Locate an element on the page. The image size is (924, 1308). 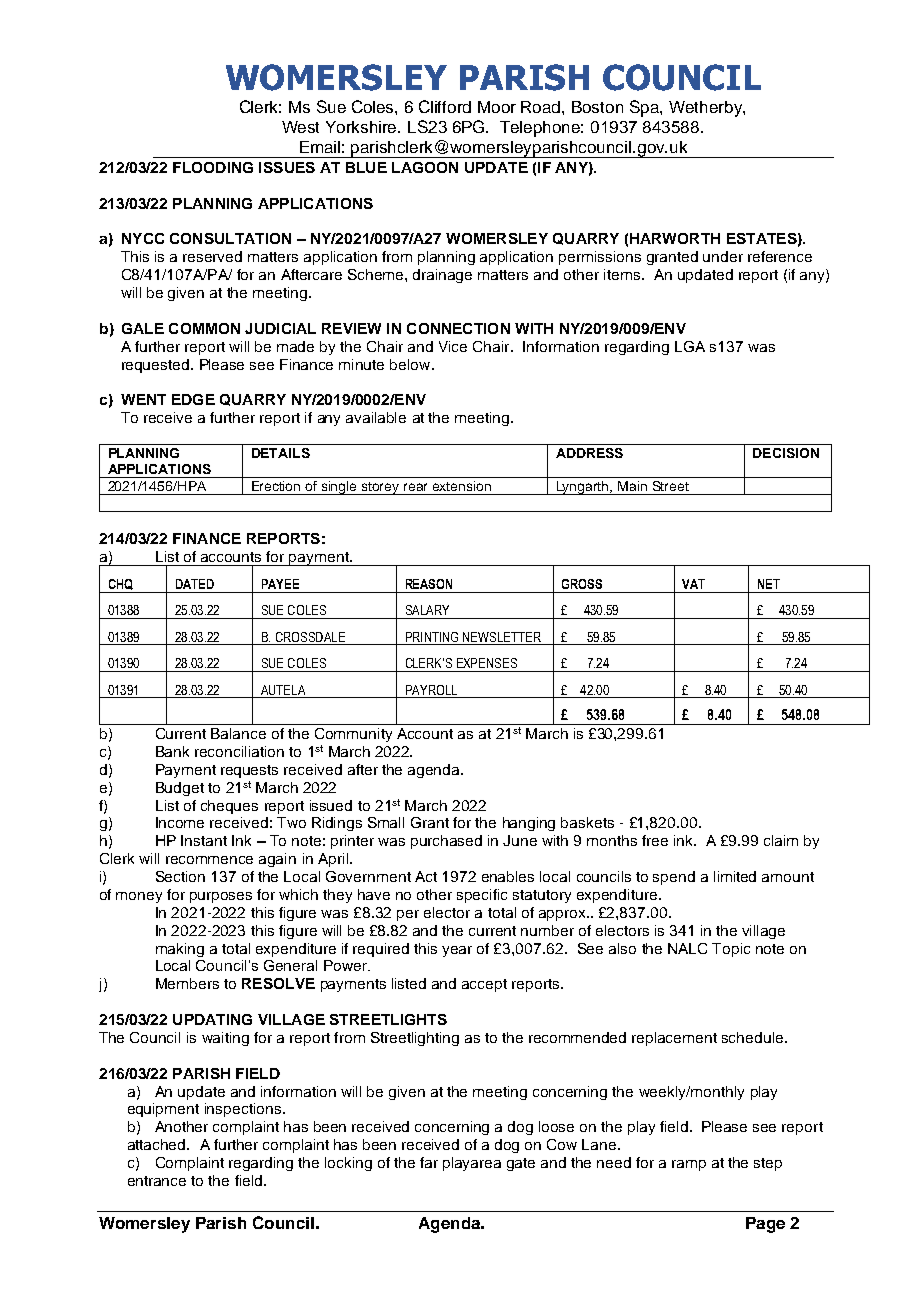
LGA is located at coordinates (690, 346).
